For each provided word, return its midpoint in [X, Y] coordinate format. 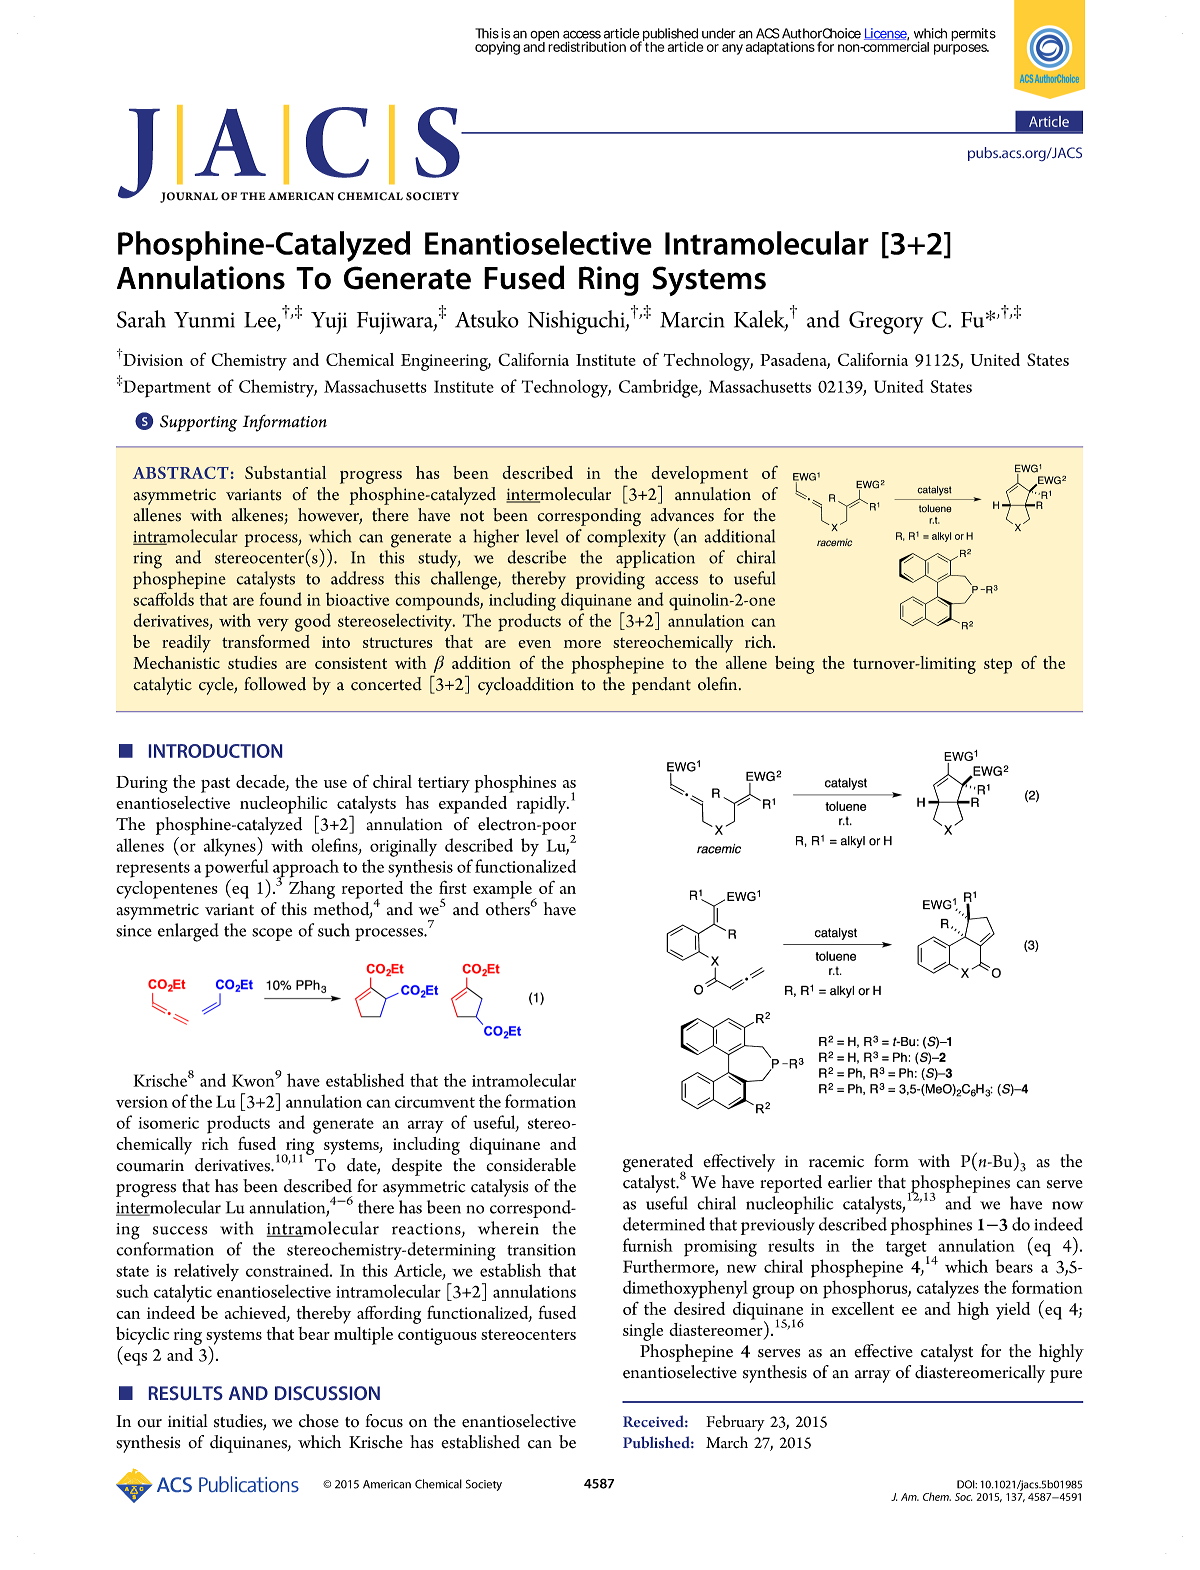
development [699, 476]
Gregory [886, 322]
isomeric [168, 1123]
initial [188, 1421]
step [998, 666]
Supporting [198, 423]
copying [497, 48]
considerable [531, 1165]
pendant [661, 686]
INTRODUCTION [215, 751]
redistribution [587, 46]
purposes [961, 49]
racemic [836, 1161]
